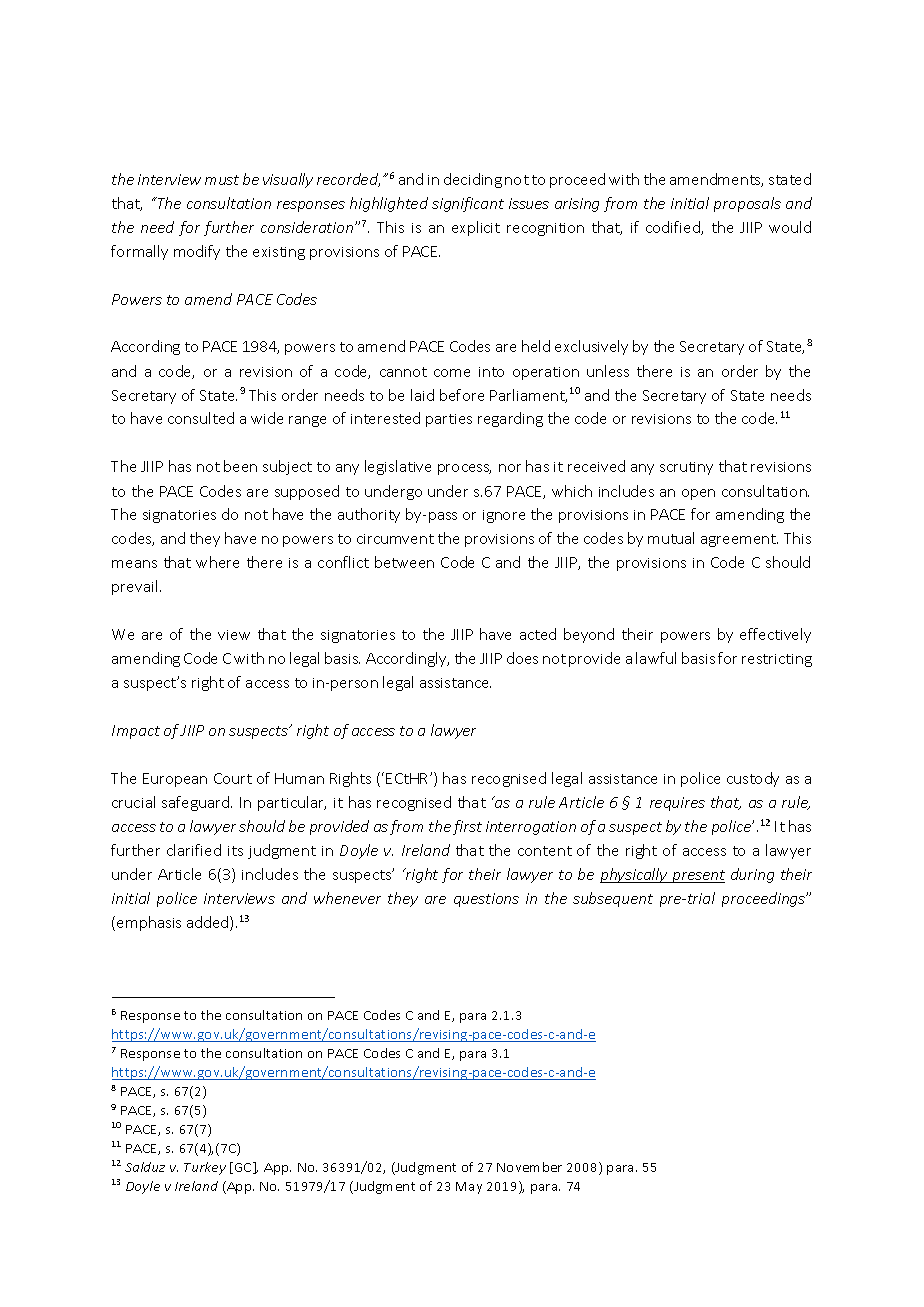  I want to click on must, so click(222, 180).
